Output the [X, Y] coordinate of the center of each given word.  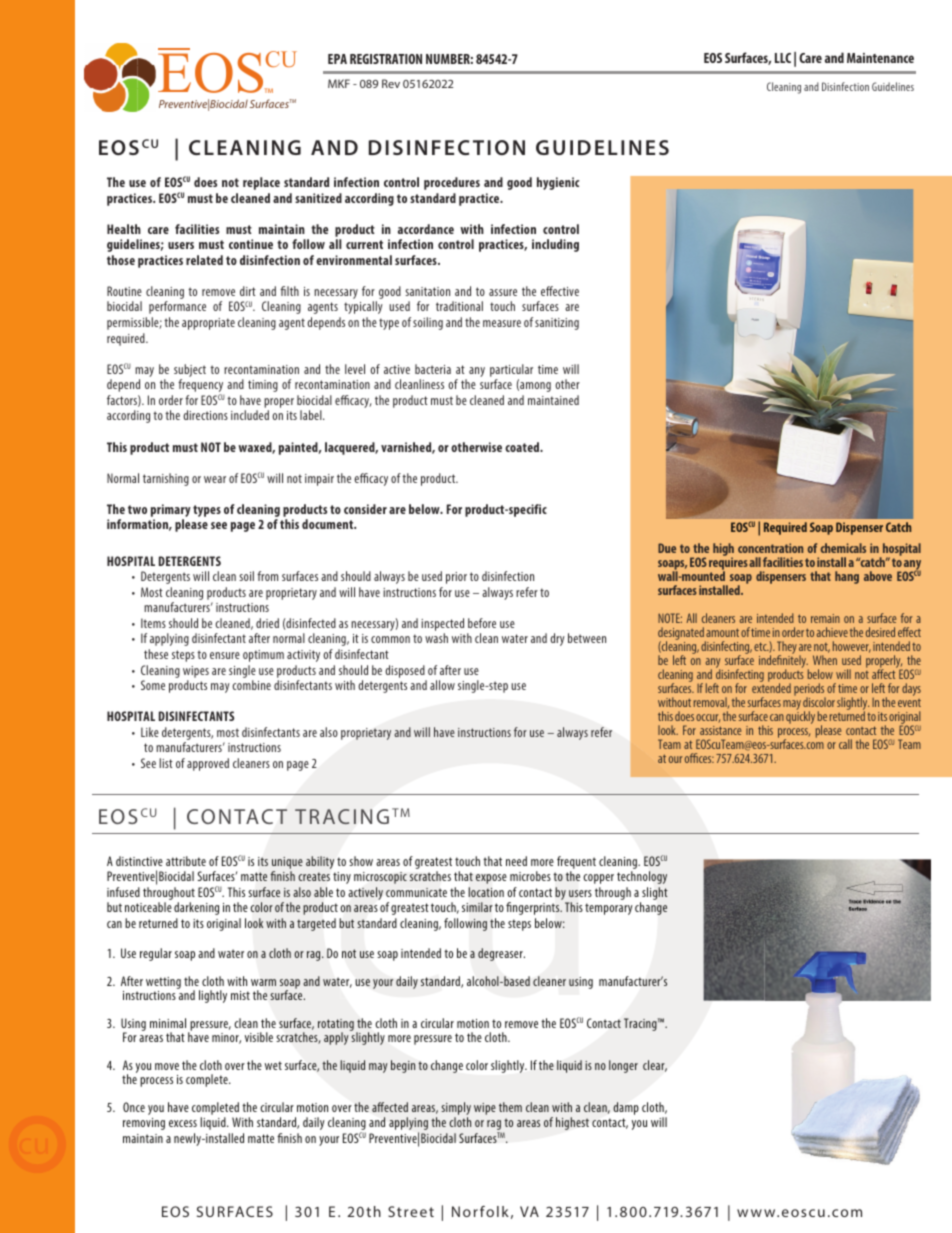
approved [208, 764]
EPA [337, 59]
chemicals [843, 548]
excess [183, 1123]
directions [205, 415]
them [510, 1107]
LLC [783, 58]
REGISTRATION [386, 59]
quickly [800, 717]
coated [523, 447]
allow [442, 685]
